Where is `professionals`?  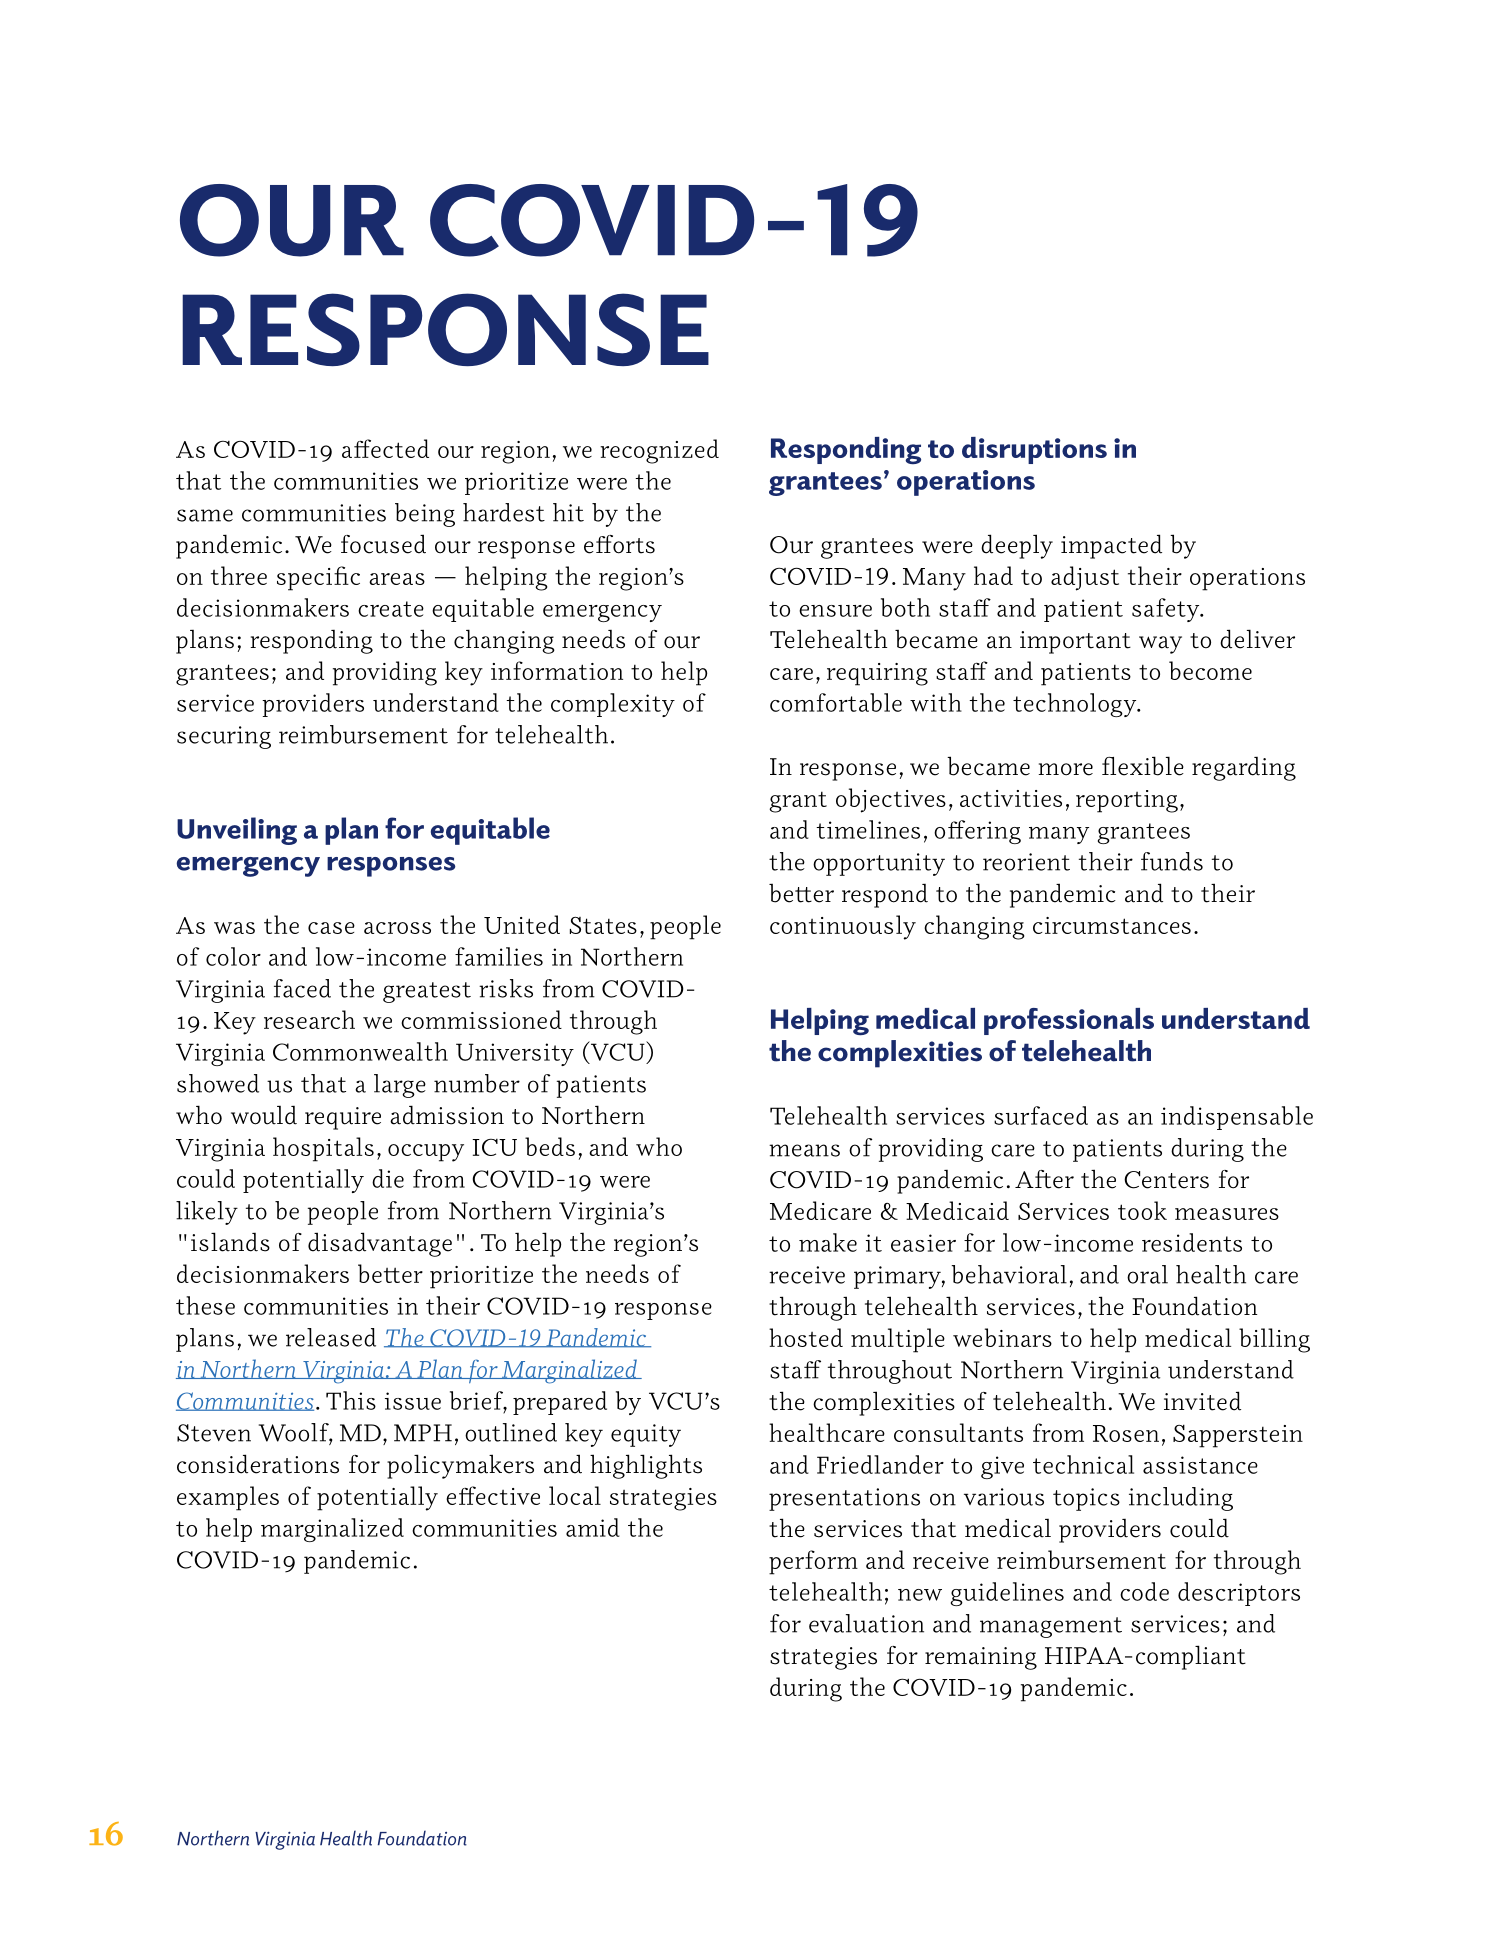 professionals is located at coordinates (1069, 1021).
